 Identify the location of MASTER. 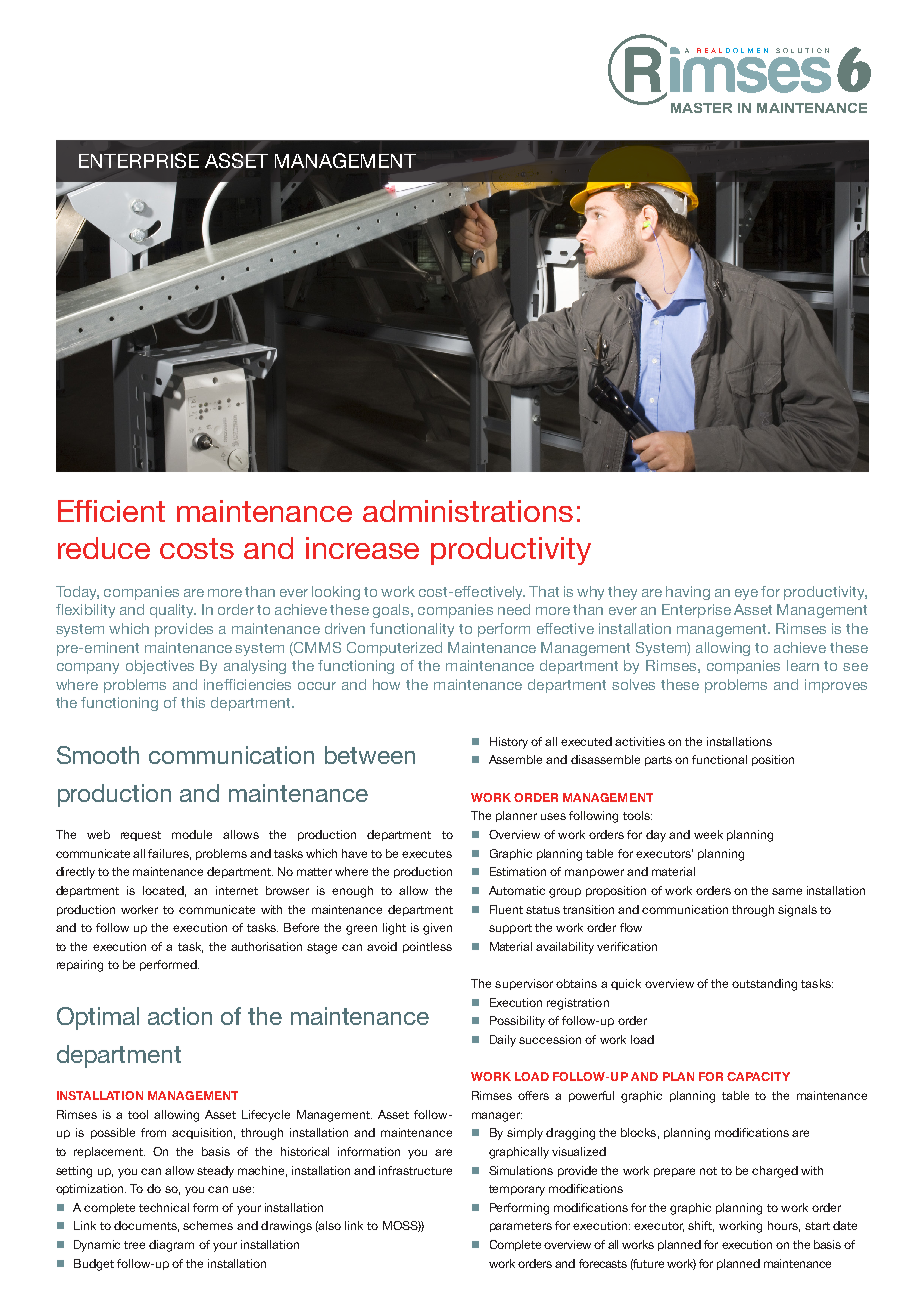
(701, 108).
